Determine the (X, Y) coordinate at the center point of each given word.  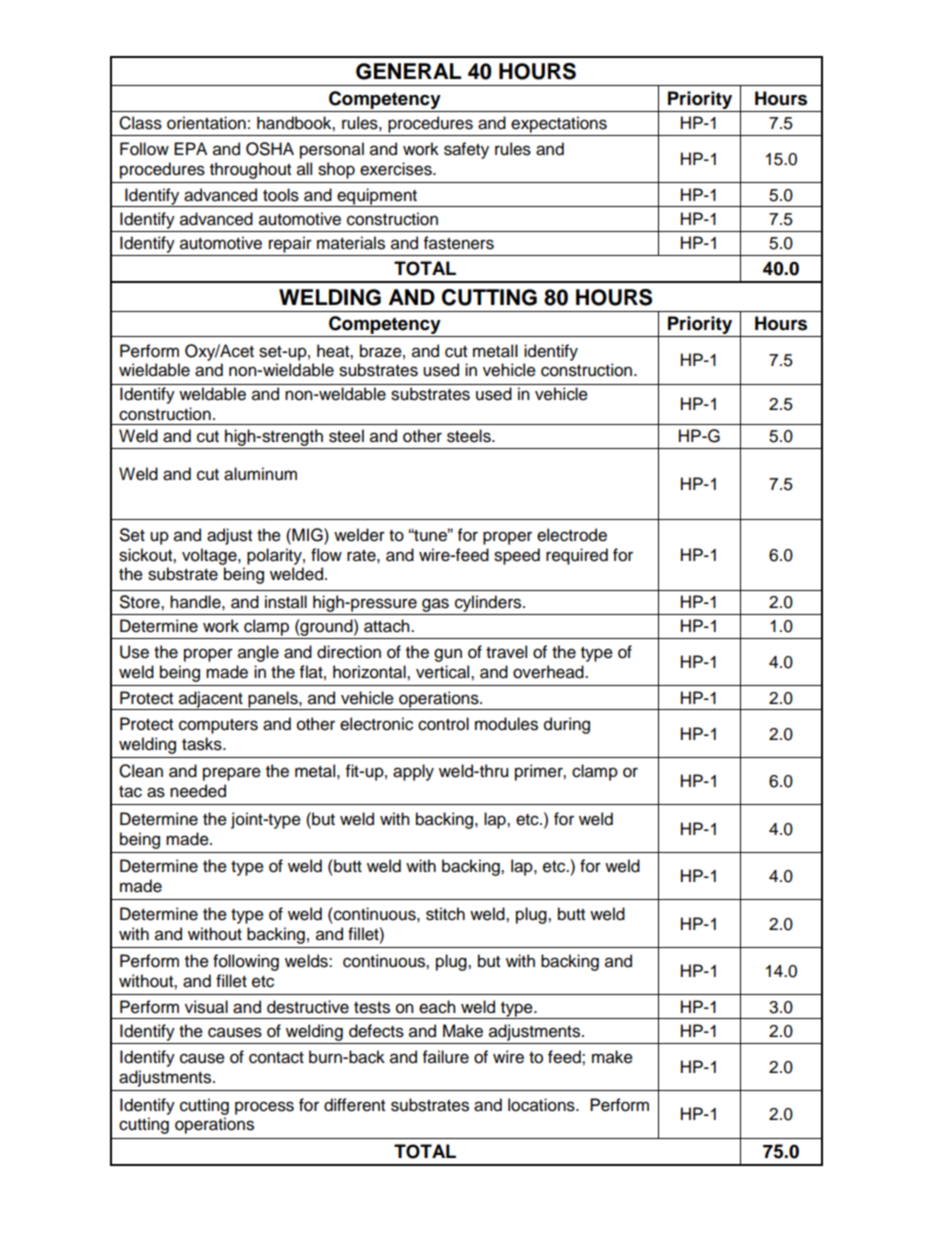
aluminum (260, 474)
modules (506, 724)
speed (517, 556)
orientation (206, 123)
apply (413, 772)
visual (206, 1007)
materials (351, 243)
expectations (559, 124)
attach (388, 626)
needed (198, 791)
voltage (210, 556)
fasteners (459, 243)
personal (332, 150)
